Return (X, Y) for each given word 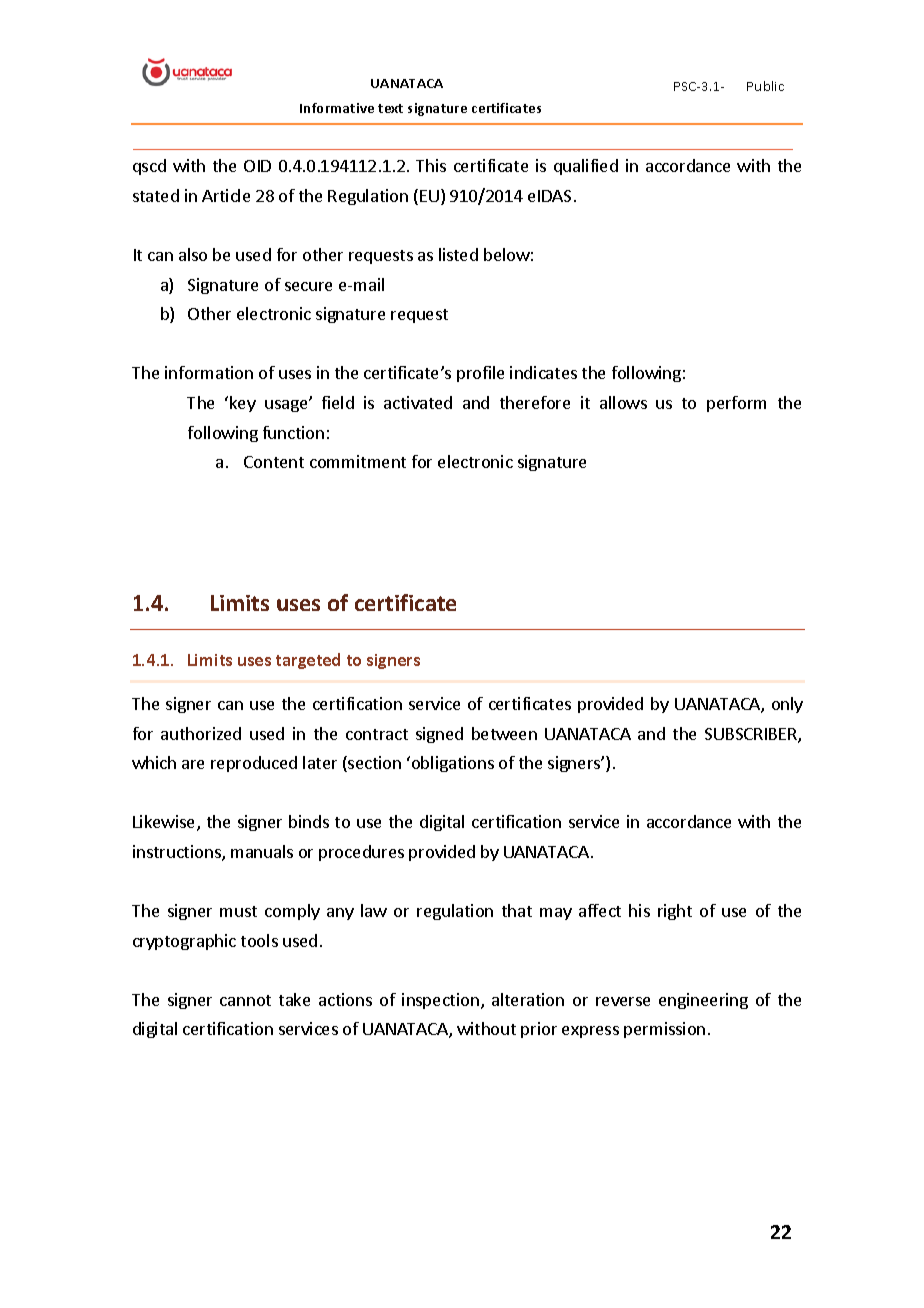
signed (439, 735)
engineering (703, 1001)
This (431, 165)
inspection (440, 1001)
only (787, 705)
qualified (586, 167)
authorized (201, 733)
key (243, 404)
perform (736, 404)
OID (257, 166)
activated (418, 402)
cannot (245, 1000)
